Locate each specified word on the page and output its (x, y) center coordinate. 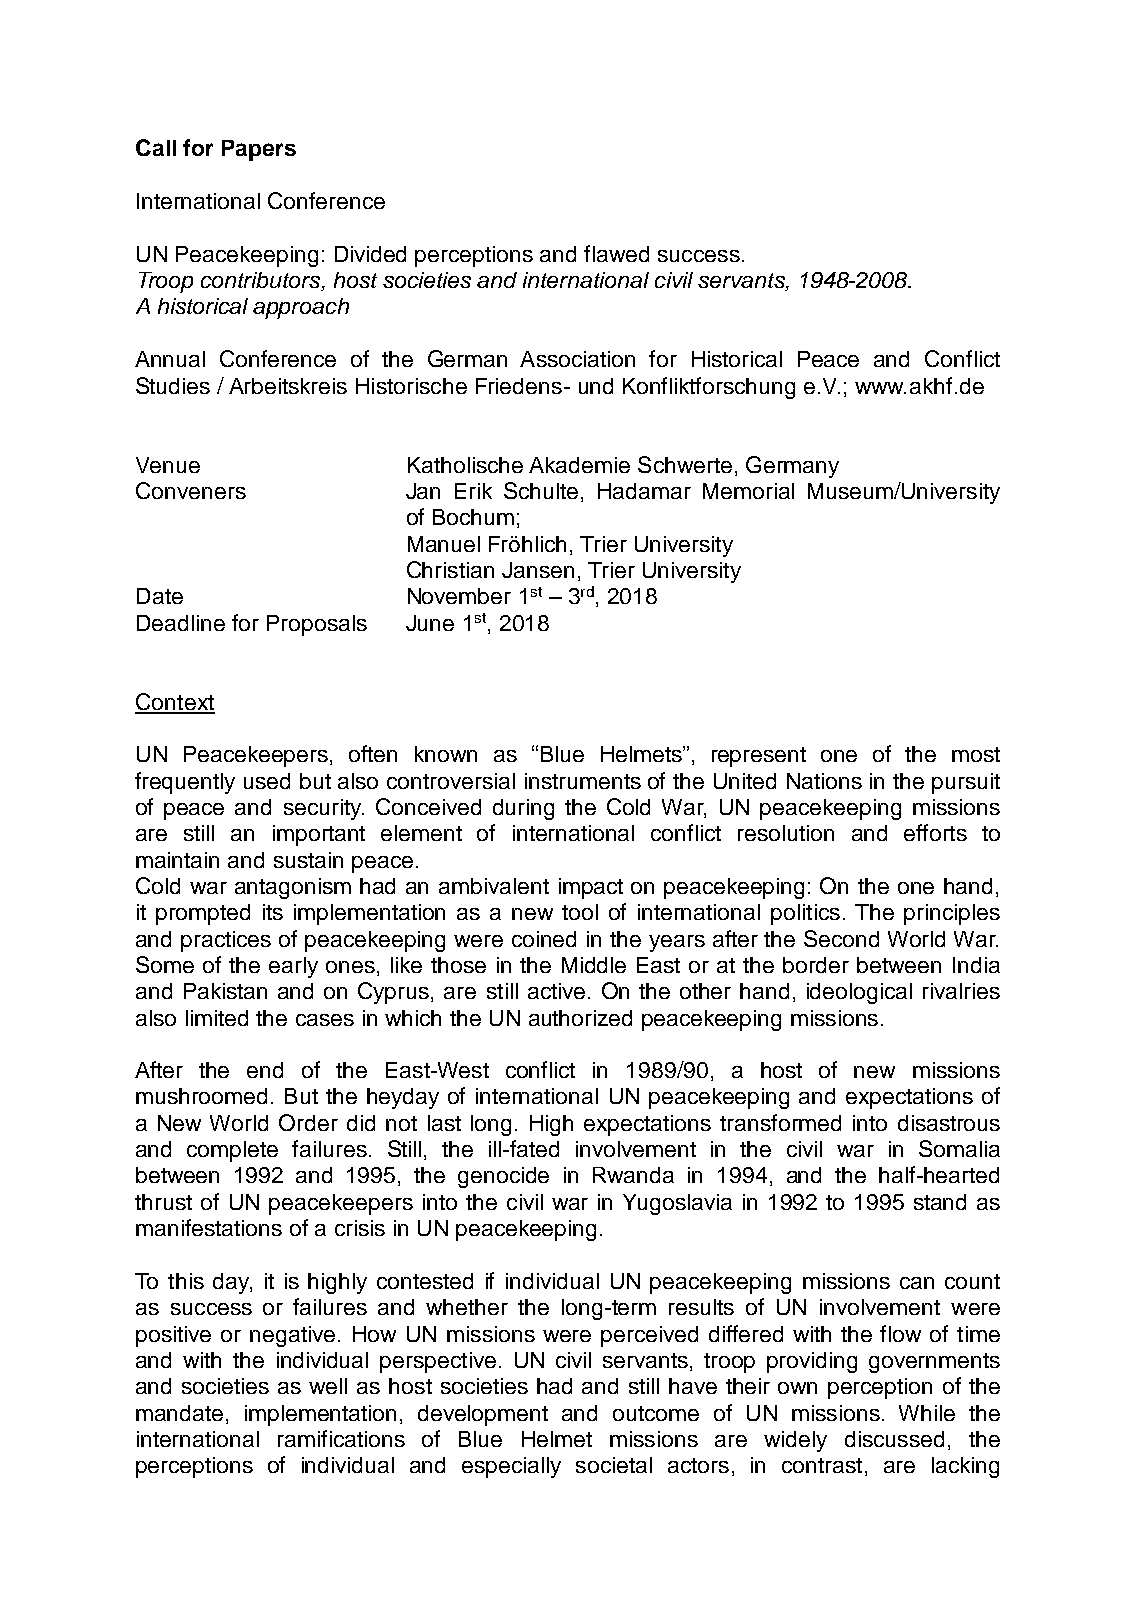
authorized (580, 1018)
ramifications (341, 1438)
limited (217, 1018)
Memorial (748, 491)
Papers (259, 150)
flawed (616, 253)
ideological (859, 993)
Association (577, 359)
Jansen (538, 570)
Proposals (317, 625)
